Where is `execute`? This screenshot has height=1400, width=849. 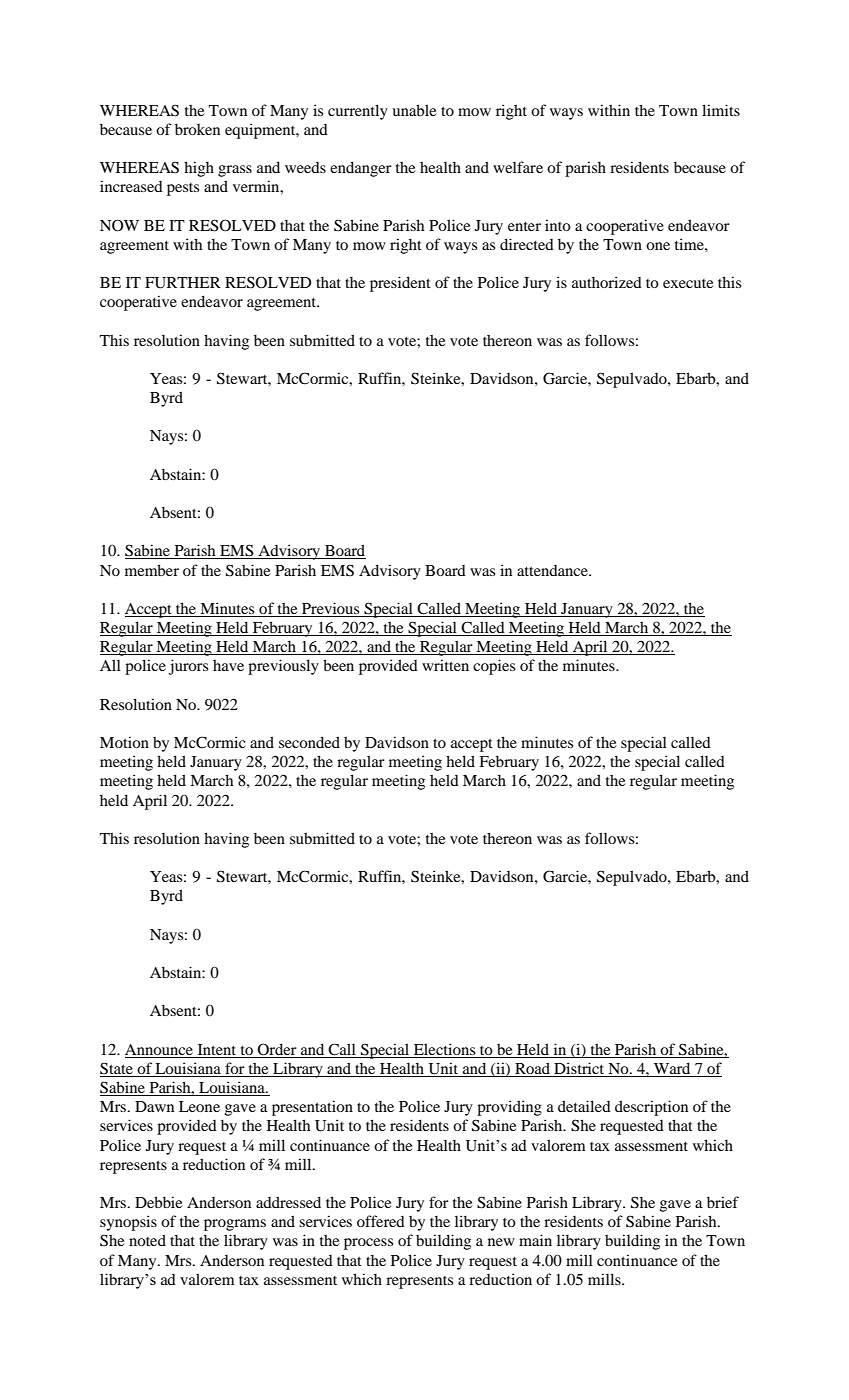
execute is located at coordinates (688, 283).
